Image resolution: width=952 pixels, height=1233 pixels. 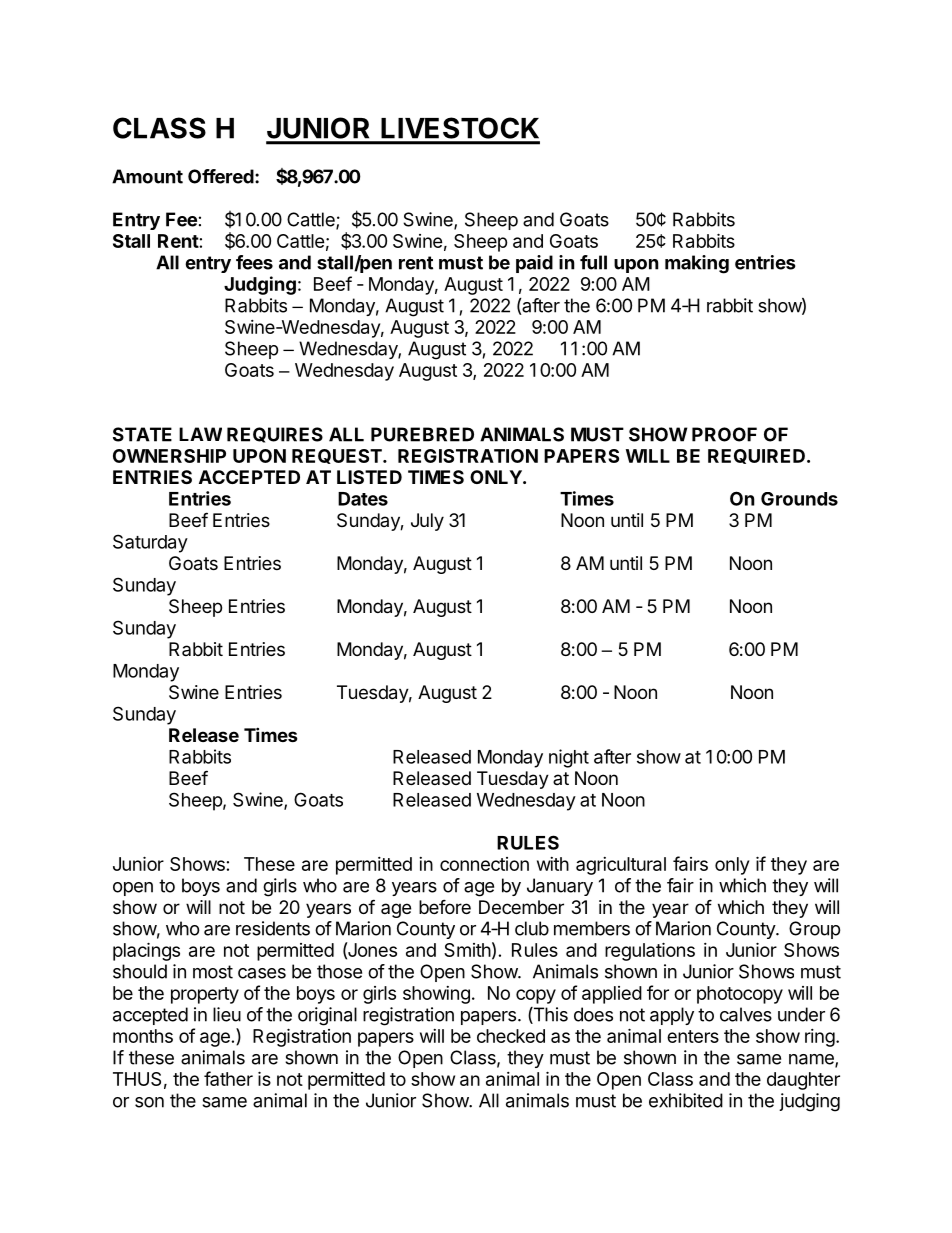 I want to click on father, so click(x=228, y=1078).
